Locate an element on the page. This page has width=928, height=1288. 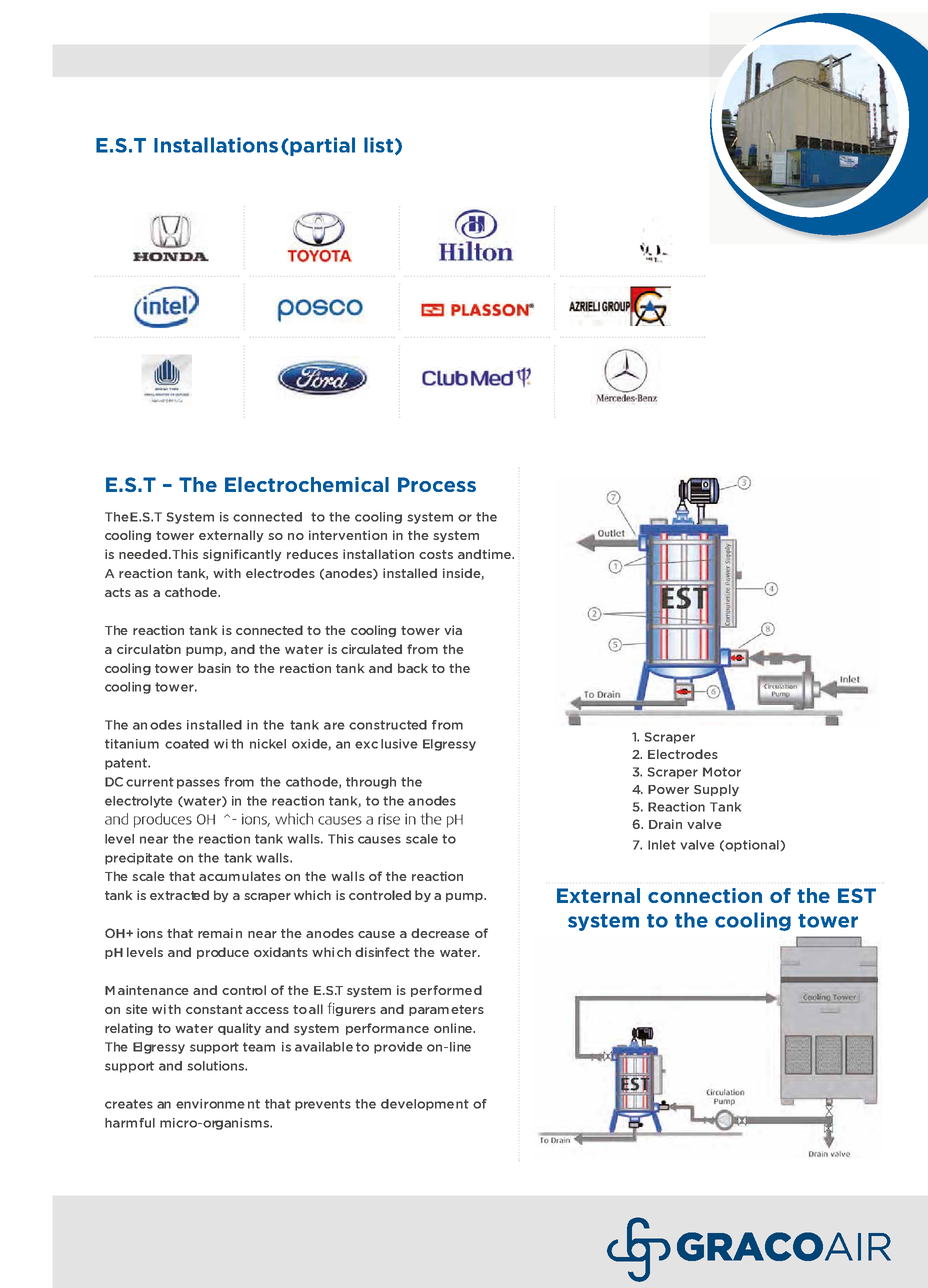
through is located at coordinates (371, 783).
